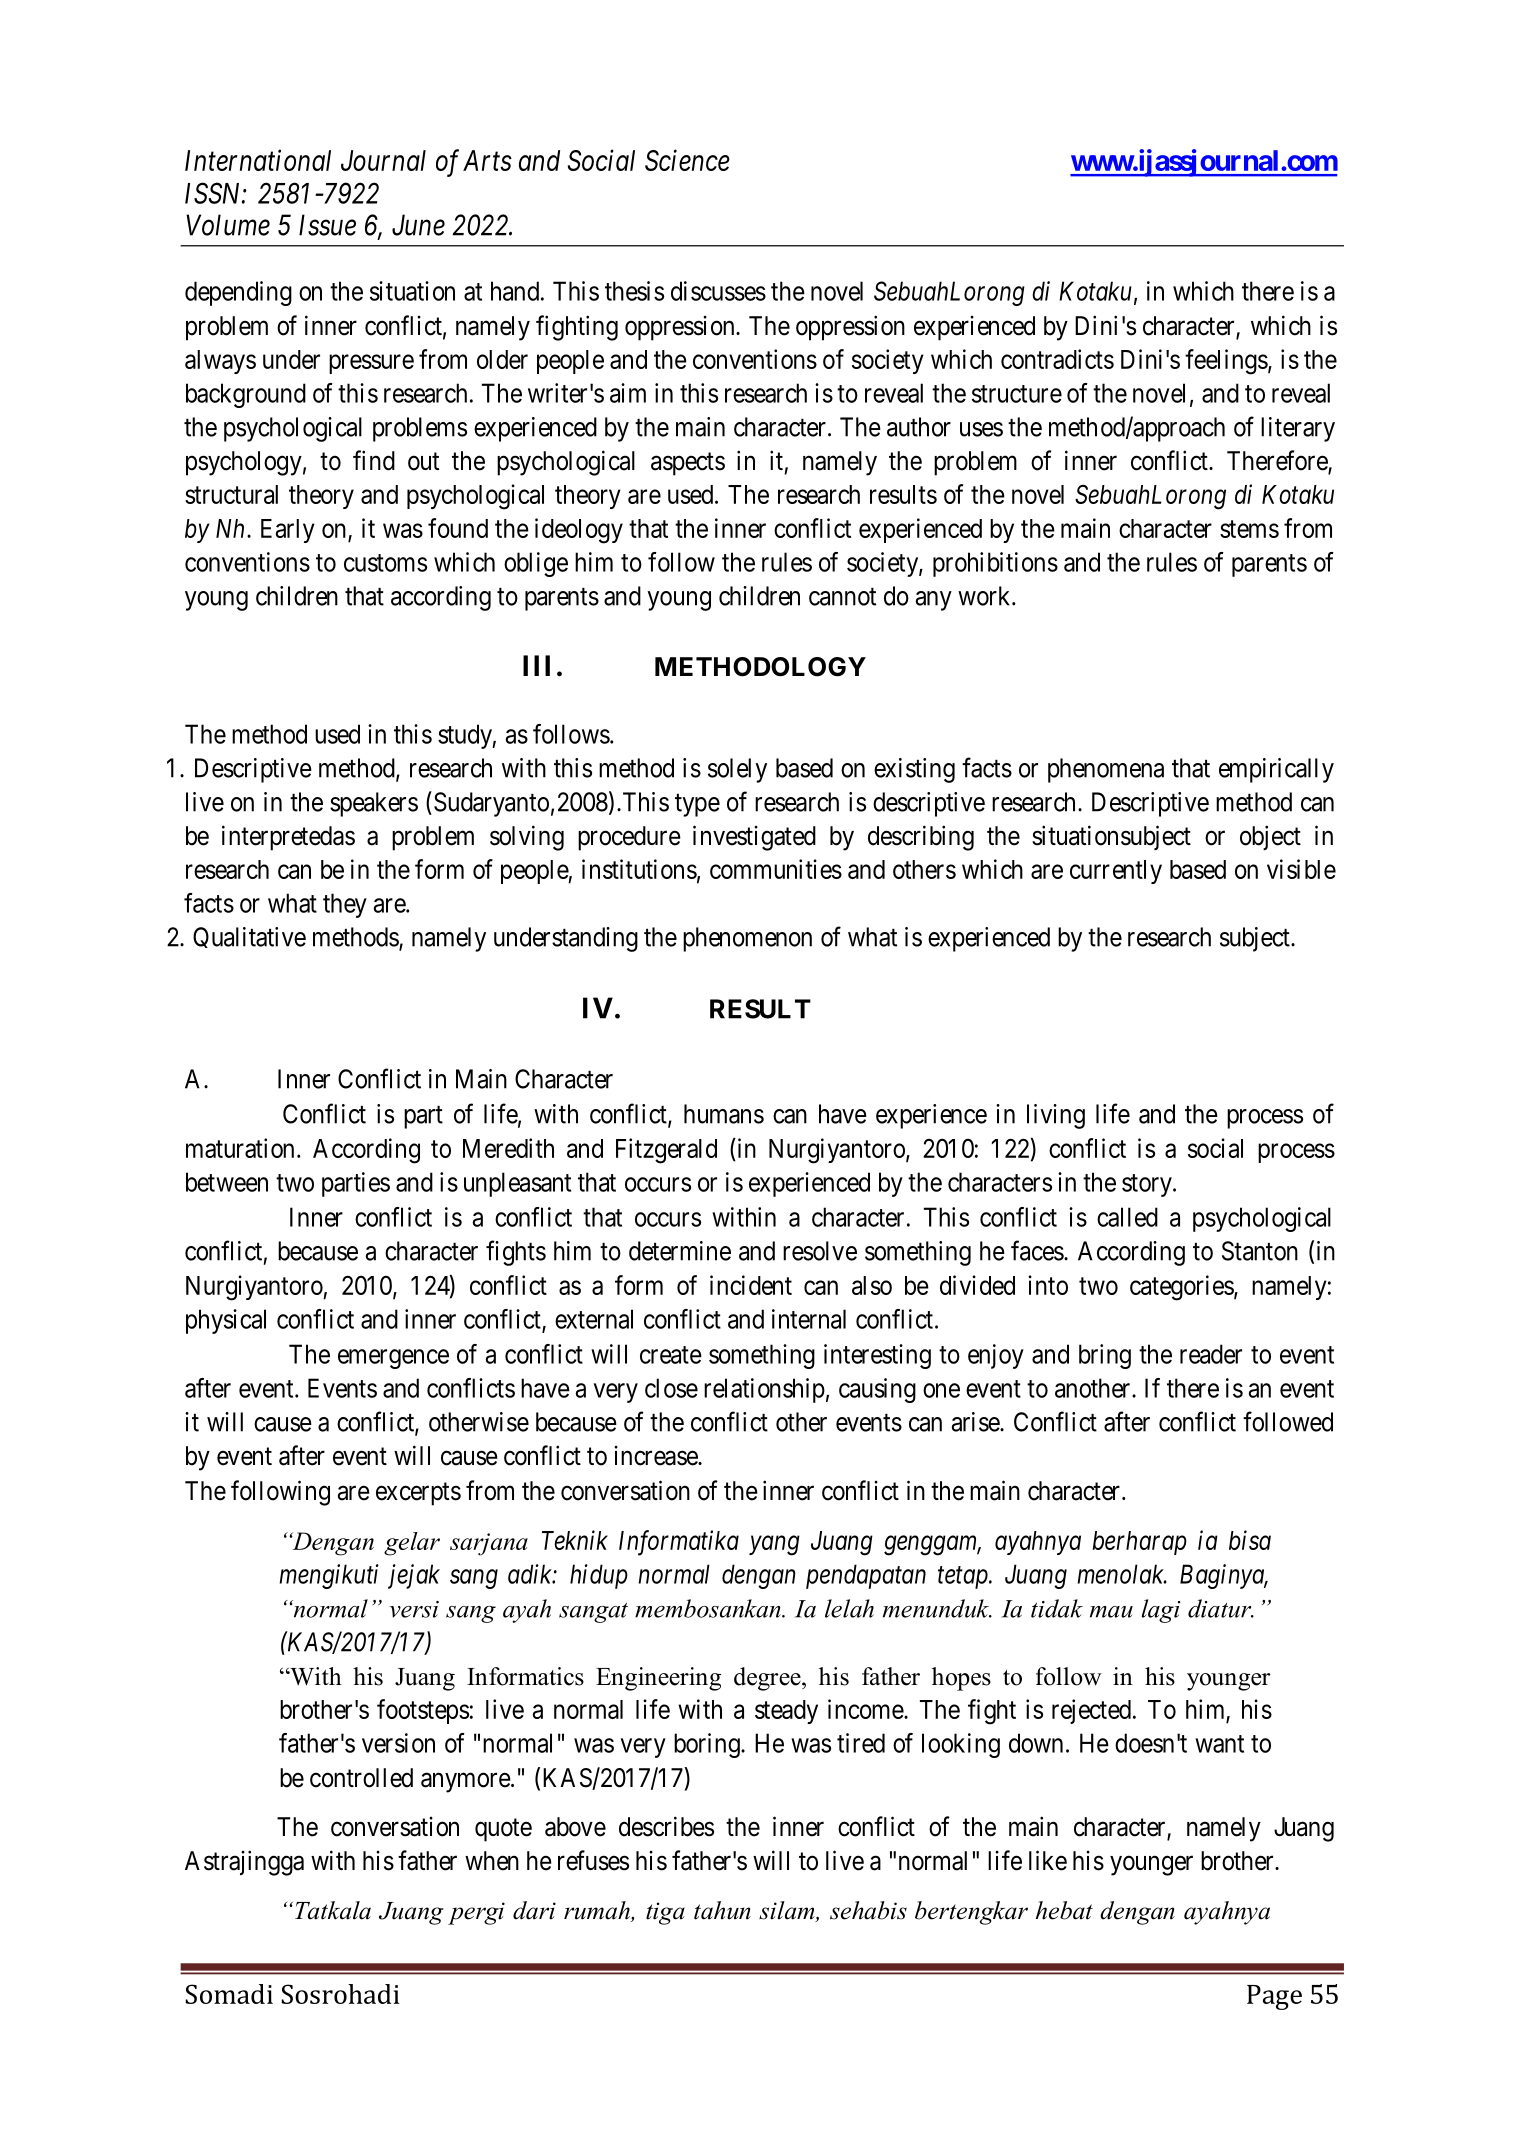 The image size is (1524, 2155). Describe the element at coordinates (722, 1910) in the document. I see `tahun` at that location.
